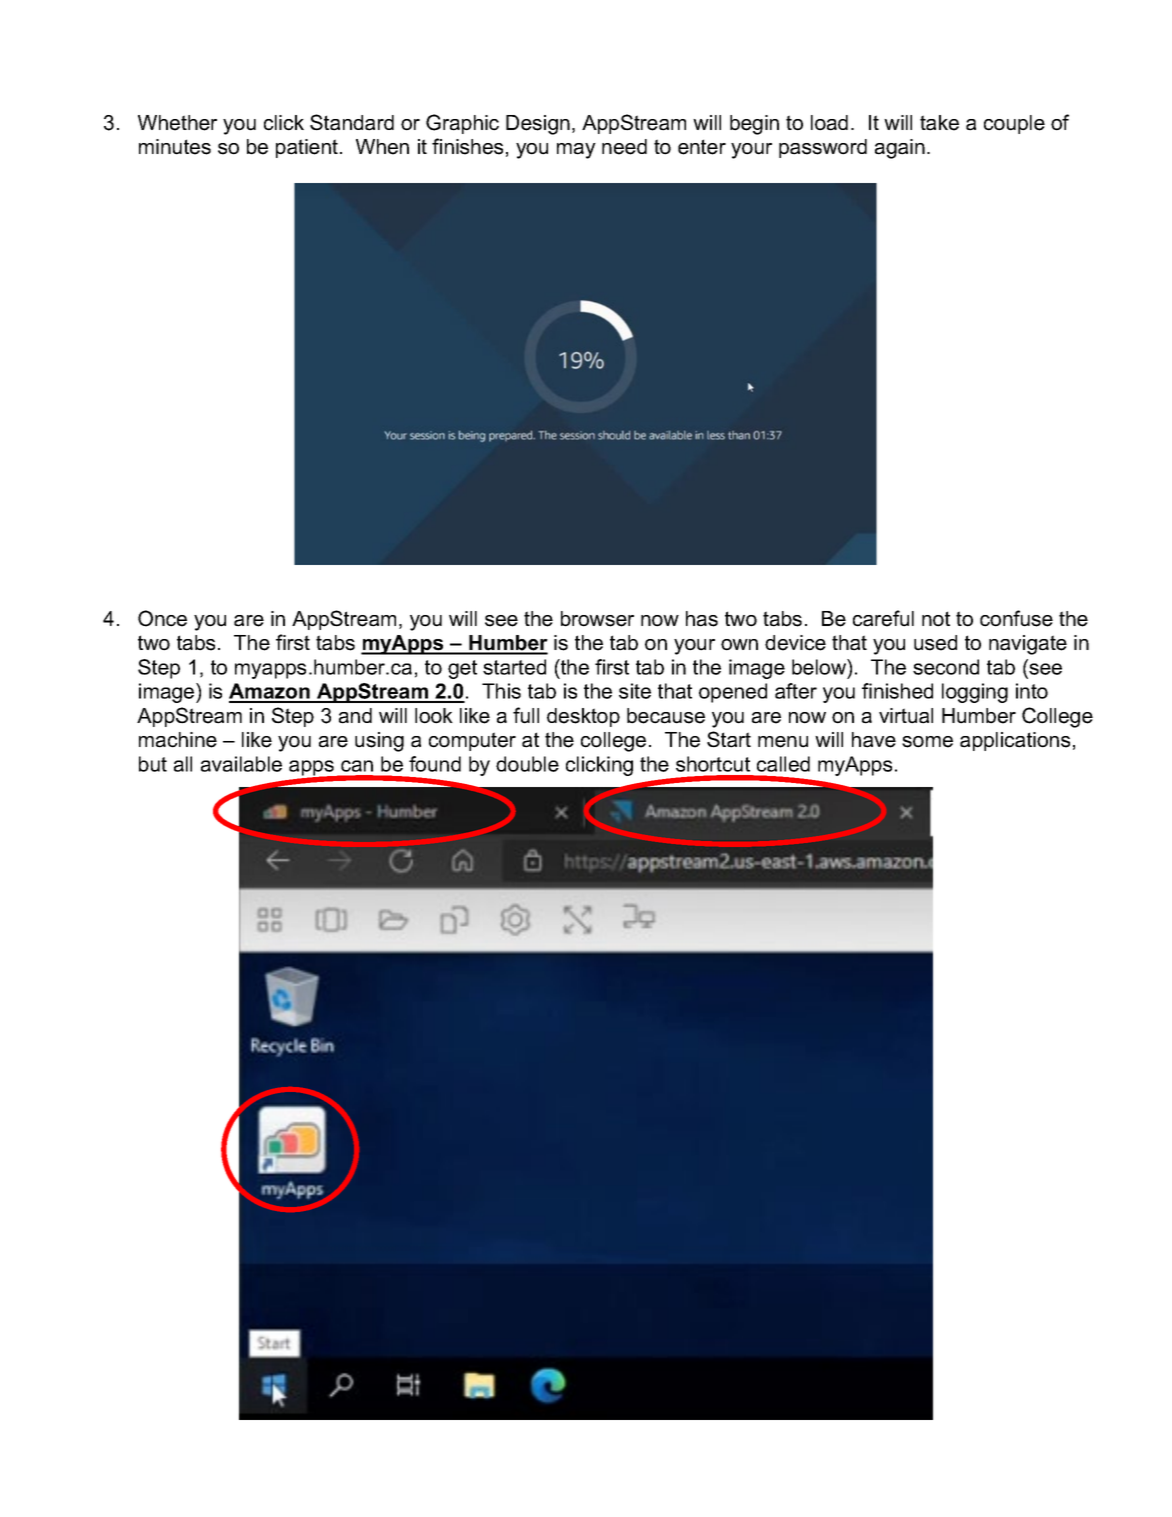  Describe the element at coordinates (823, 148) in the screenshot. I see `password` at that location.
